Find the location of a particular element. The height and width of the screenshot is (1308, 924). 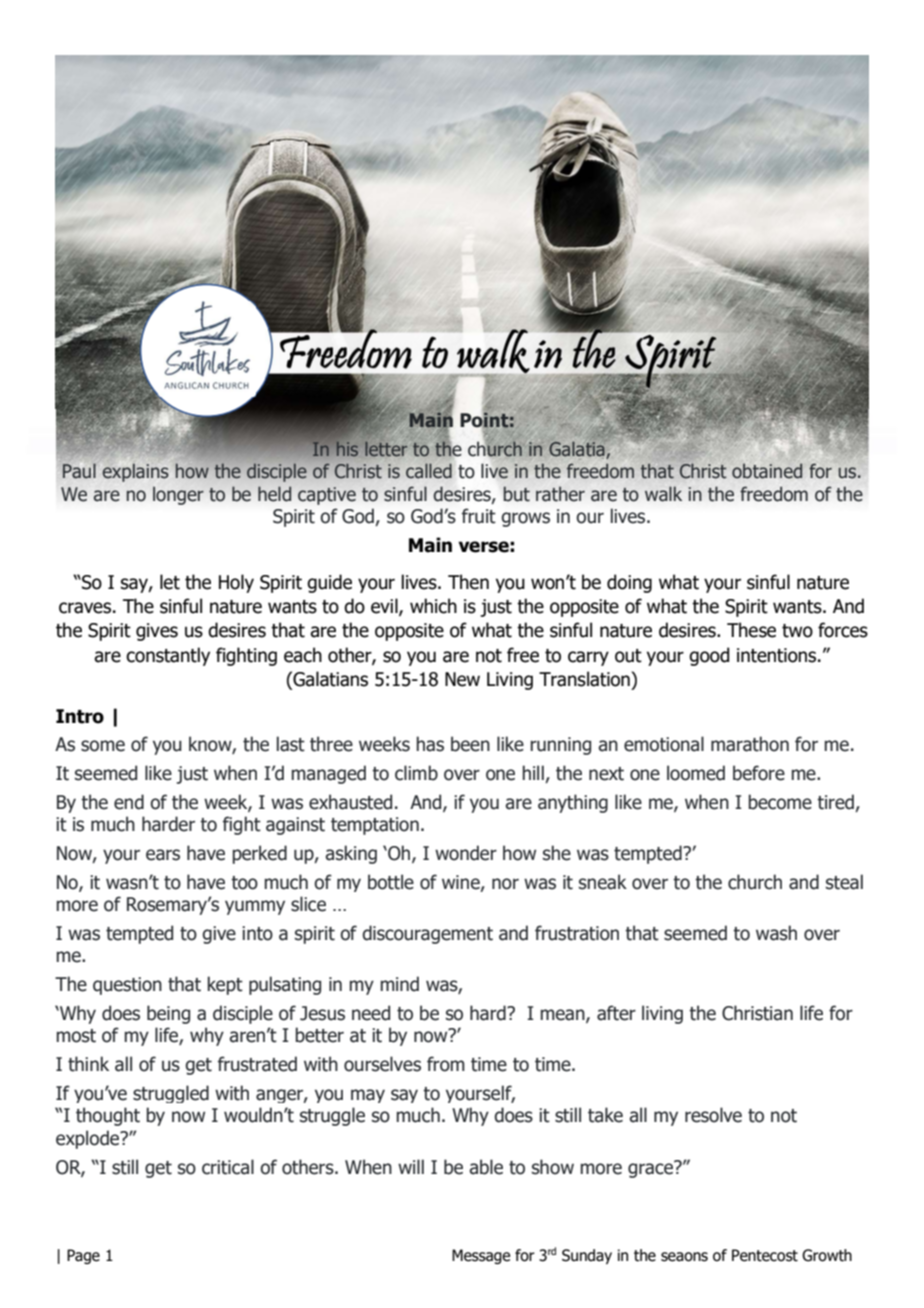

Message is located at coordinates (481, 1256).
